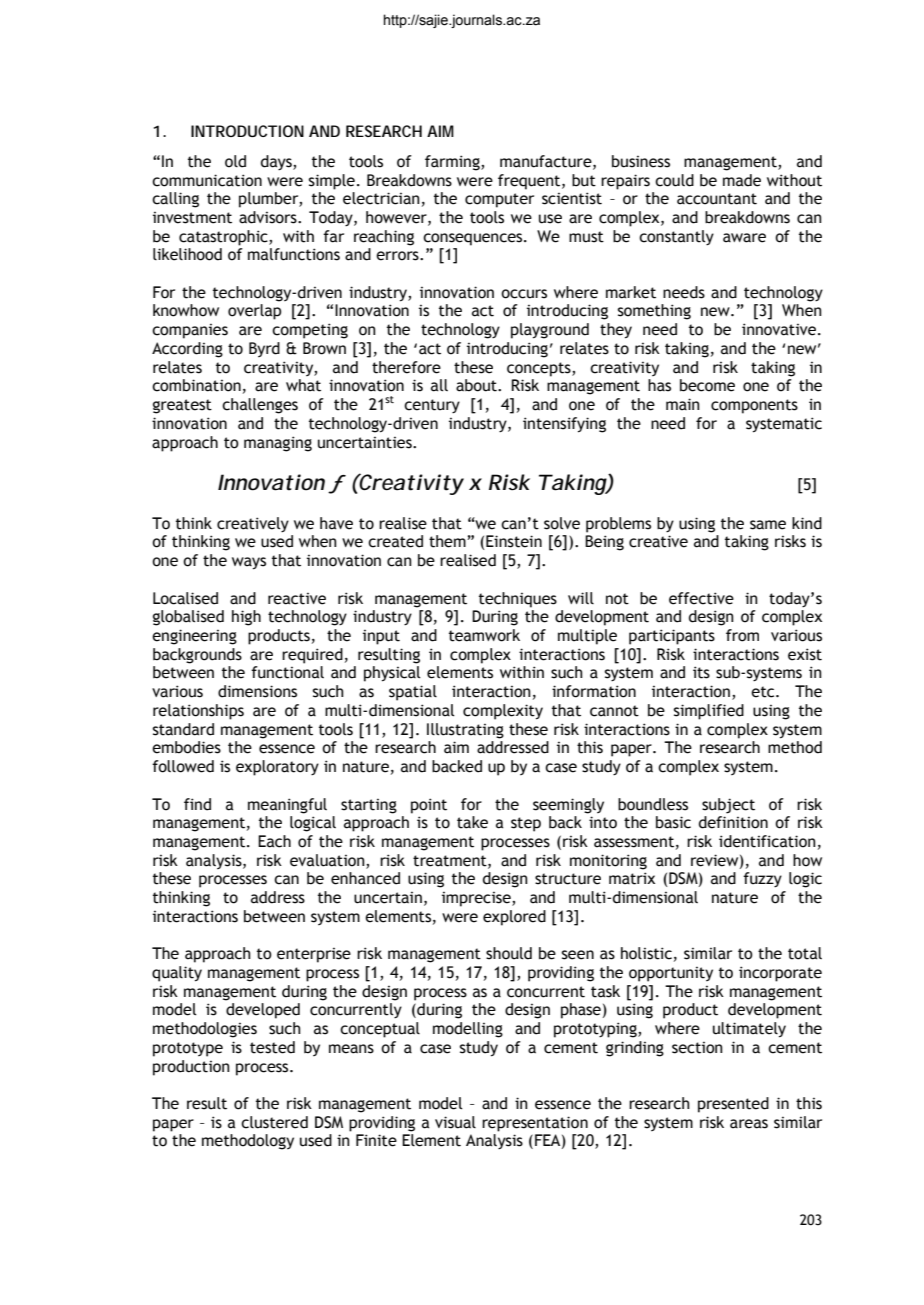 The height and width of the image is (1305, 924). What do you see at coordinates (733, 1105) in the image?
I see `presented` at bounding box center [733, 1105].
